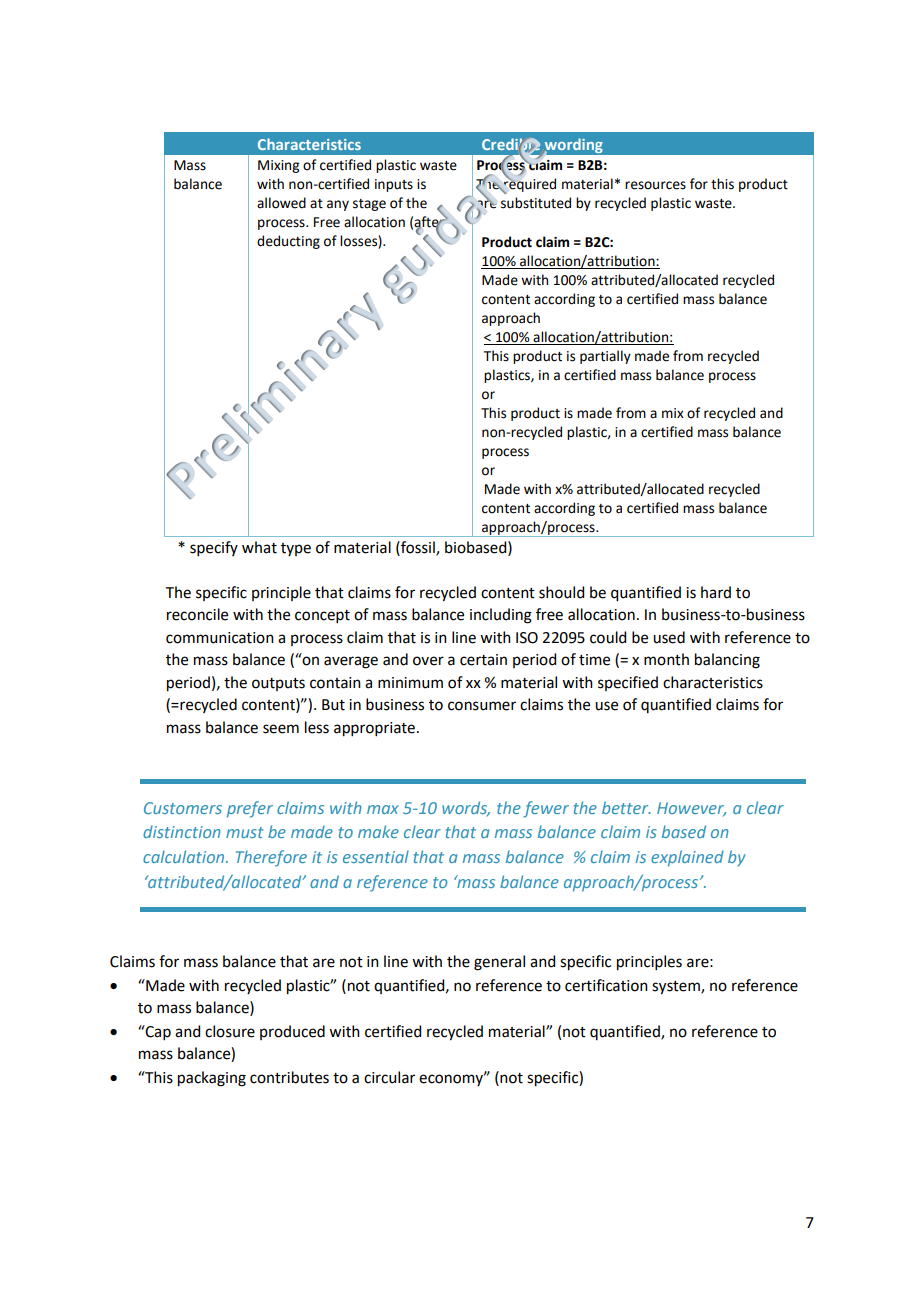  Describe the element at coordinates (605, 357) in the screenshot. I see `partially` at that location.
